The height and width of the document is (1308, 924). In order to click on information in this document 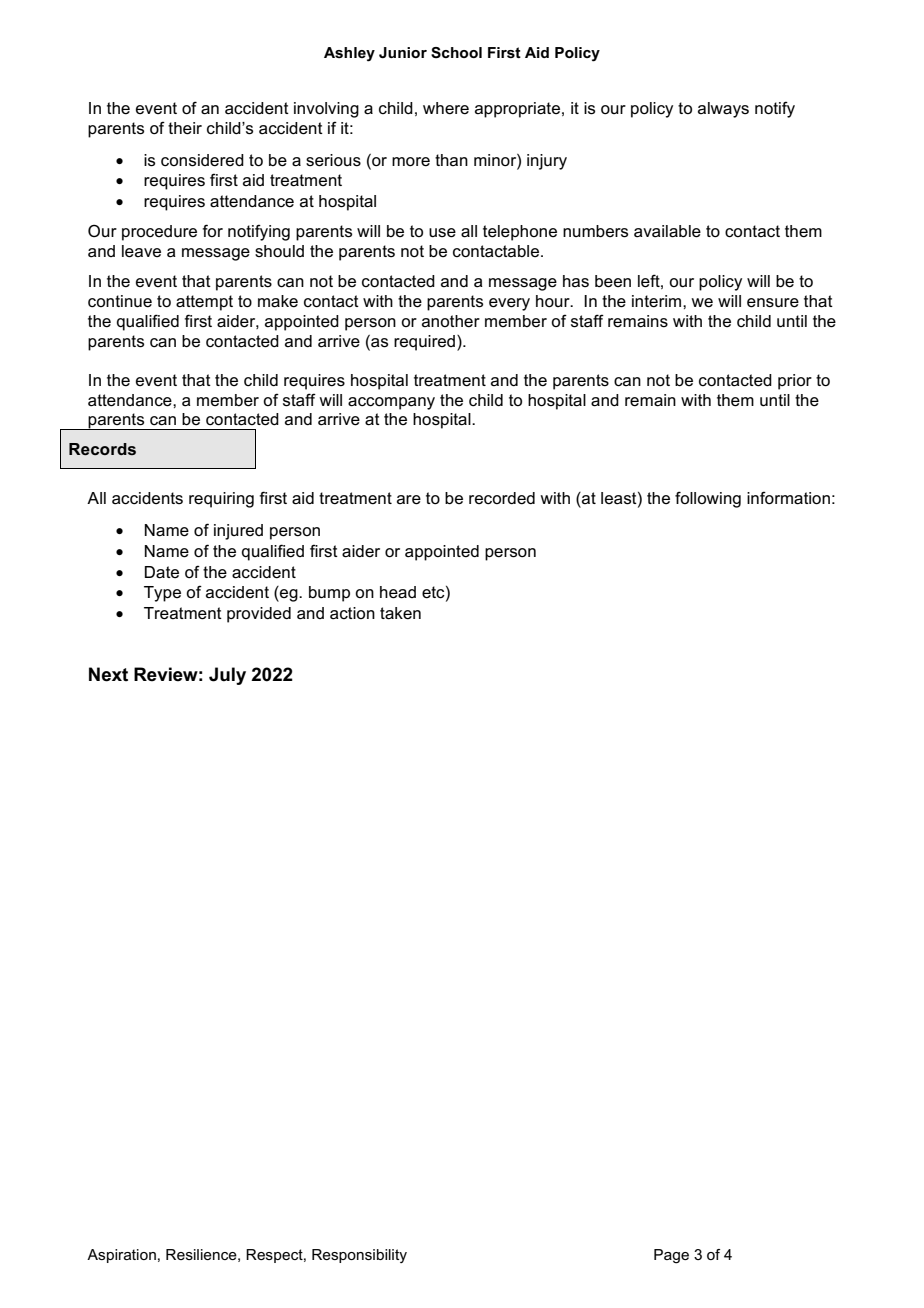, I will do `click(788, 498)`.
